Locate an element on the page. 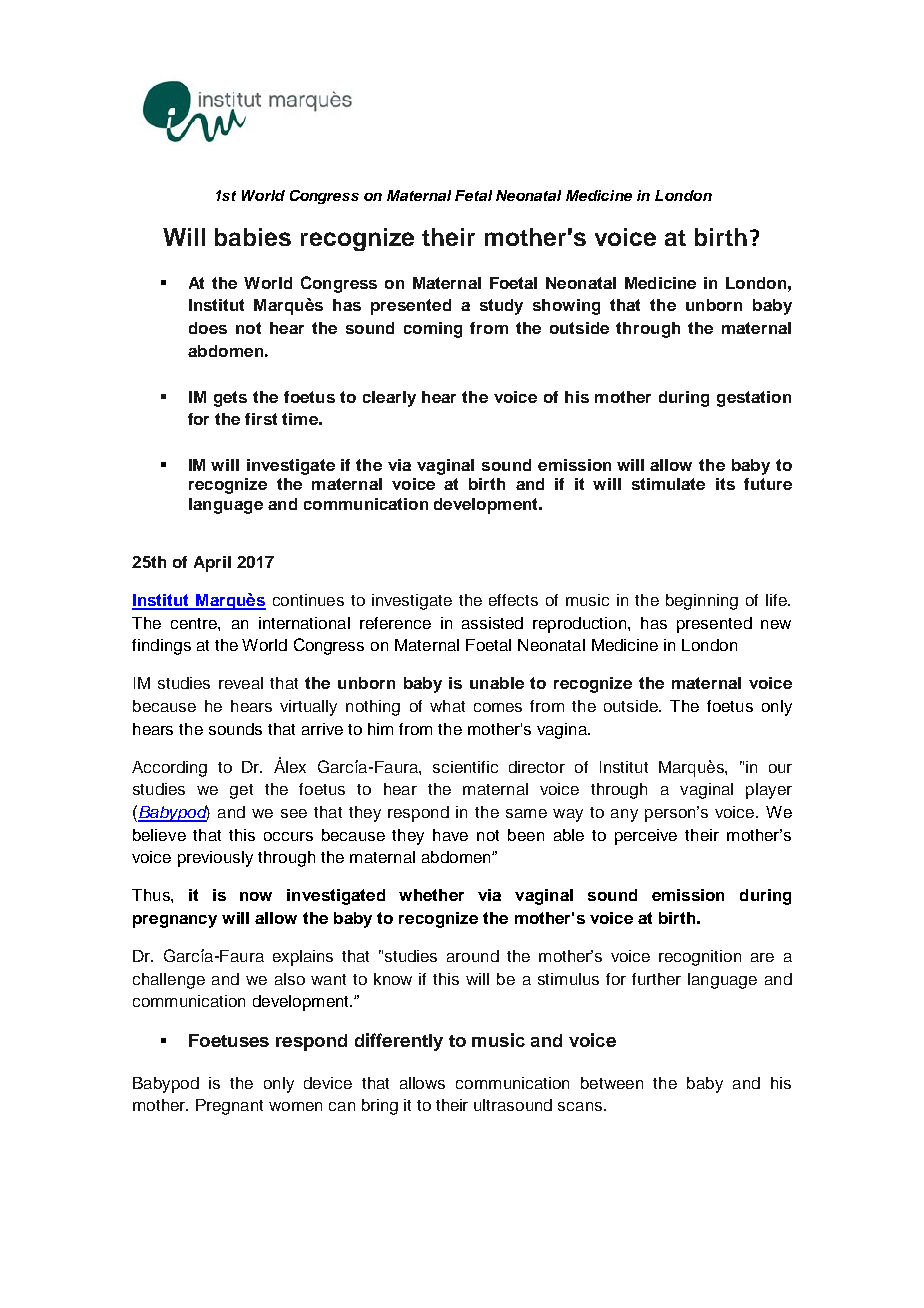 The width and height of the page is (924, 1308). beginning is located at coordinates (702, 602).
